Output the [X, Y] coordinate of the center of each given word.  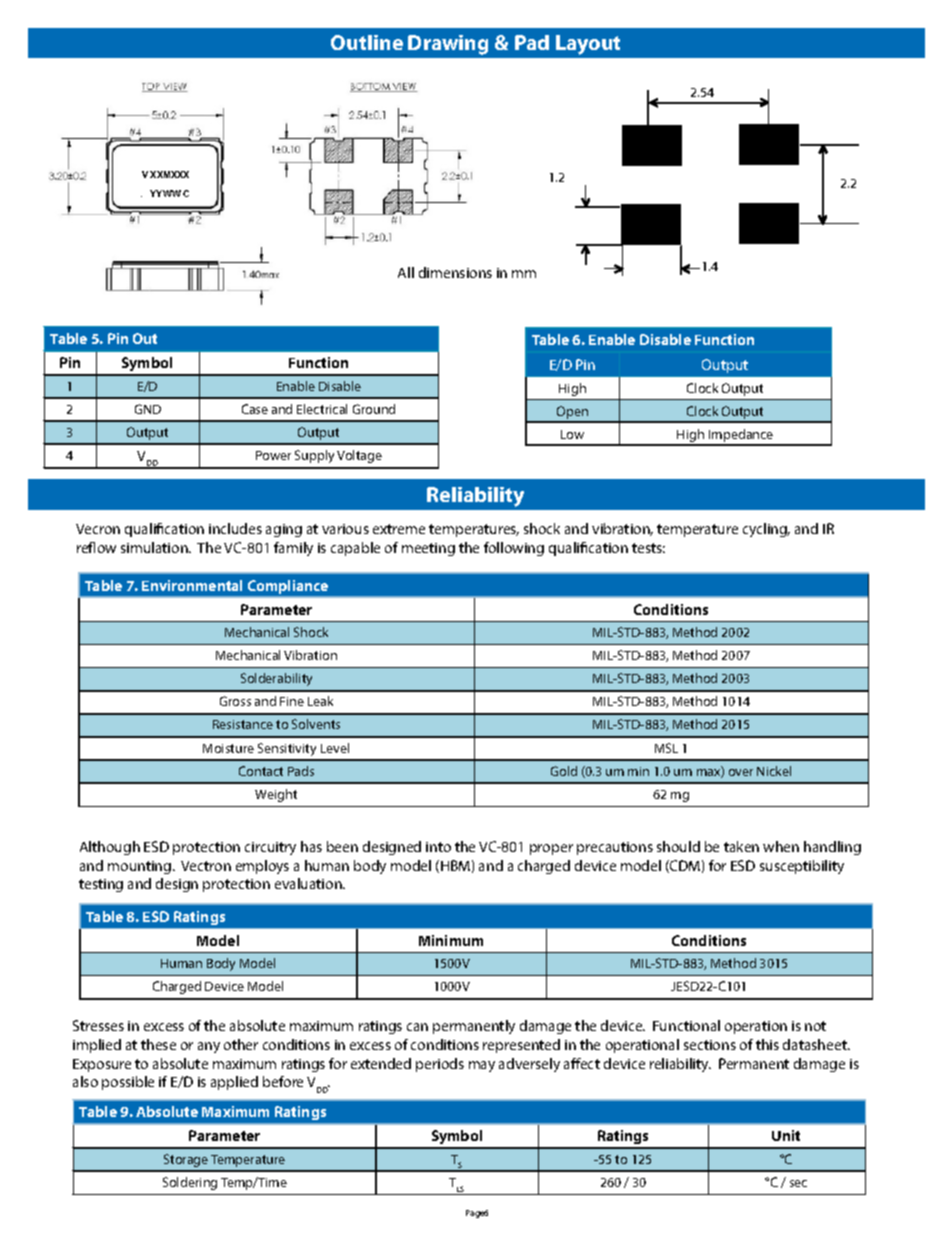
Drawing [448, 45]
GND [148, 409]
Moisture [228, 748]
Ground [374, 409]
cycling [766, 530]
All [406, 272]
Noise [521, 760]
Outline [367, 42]
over [741, 772]
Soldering [190, 1183]
